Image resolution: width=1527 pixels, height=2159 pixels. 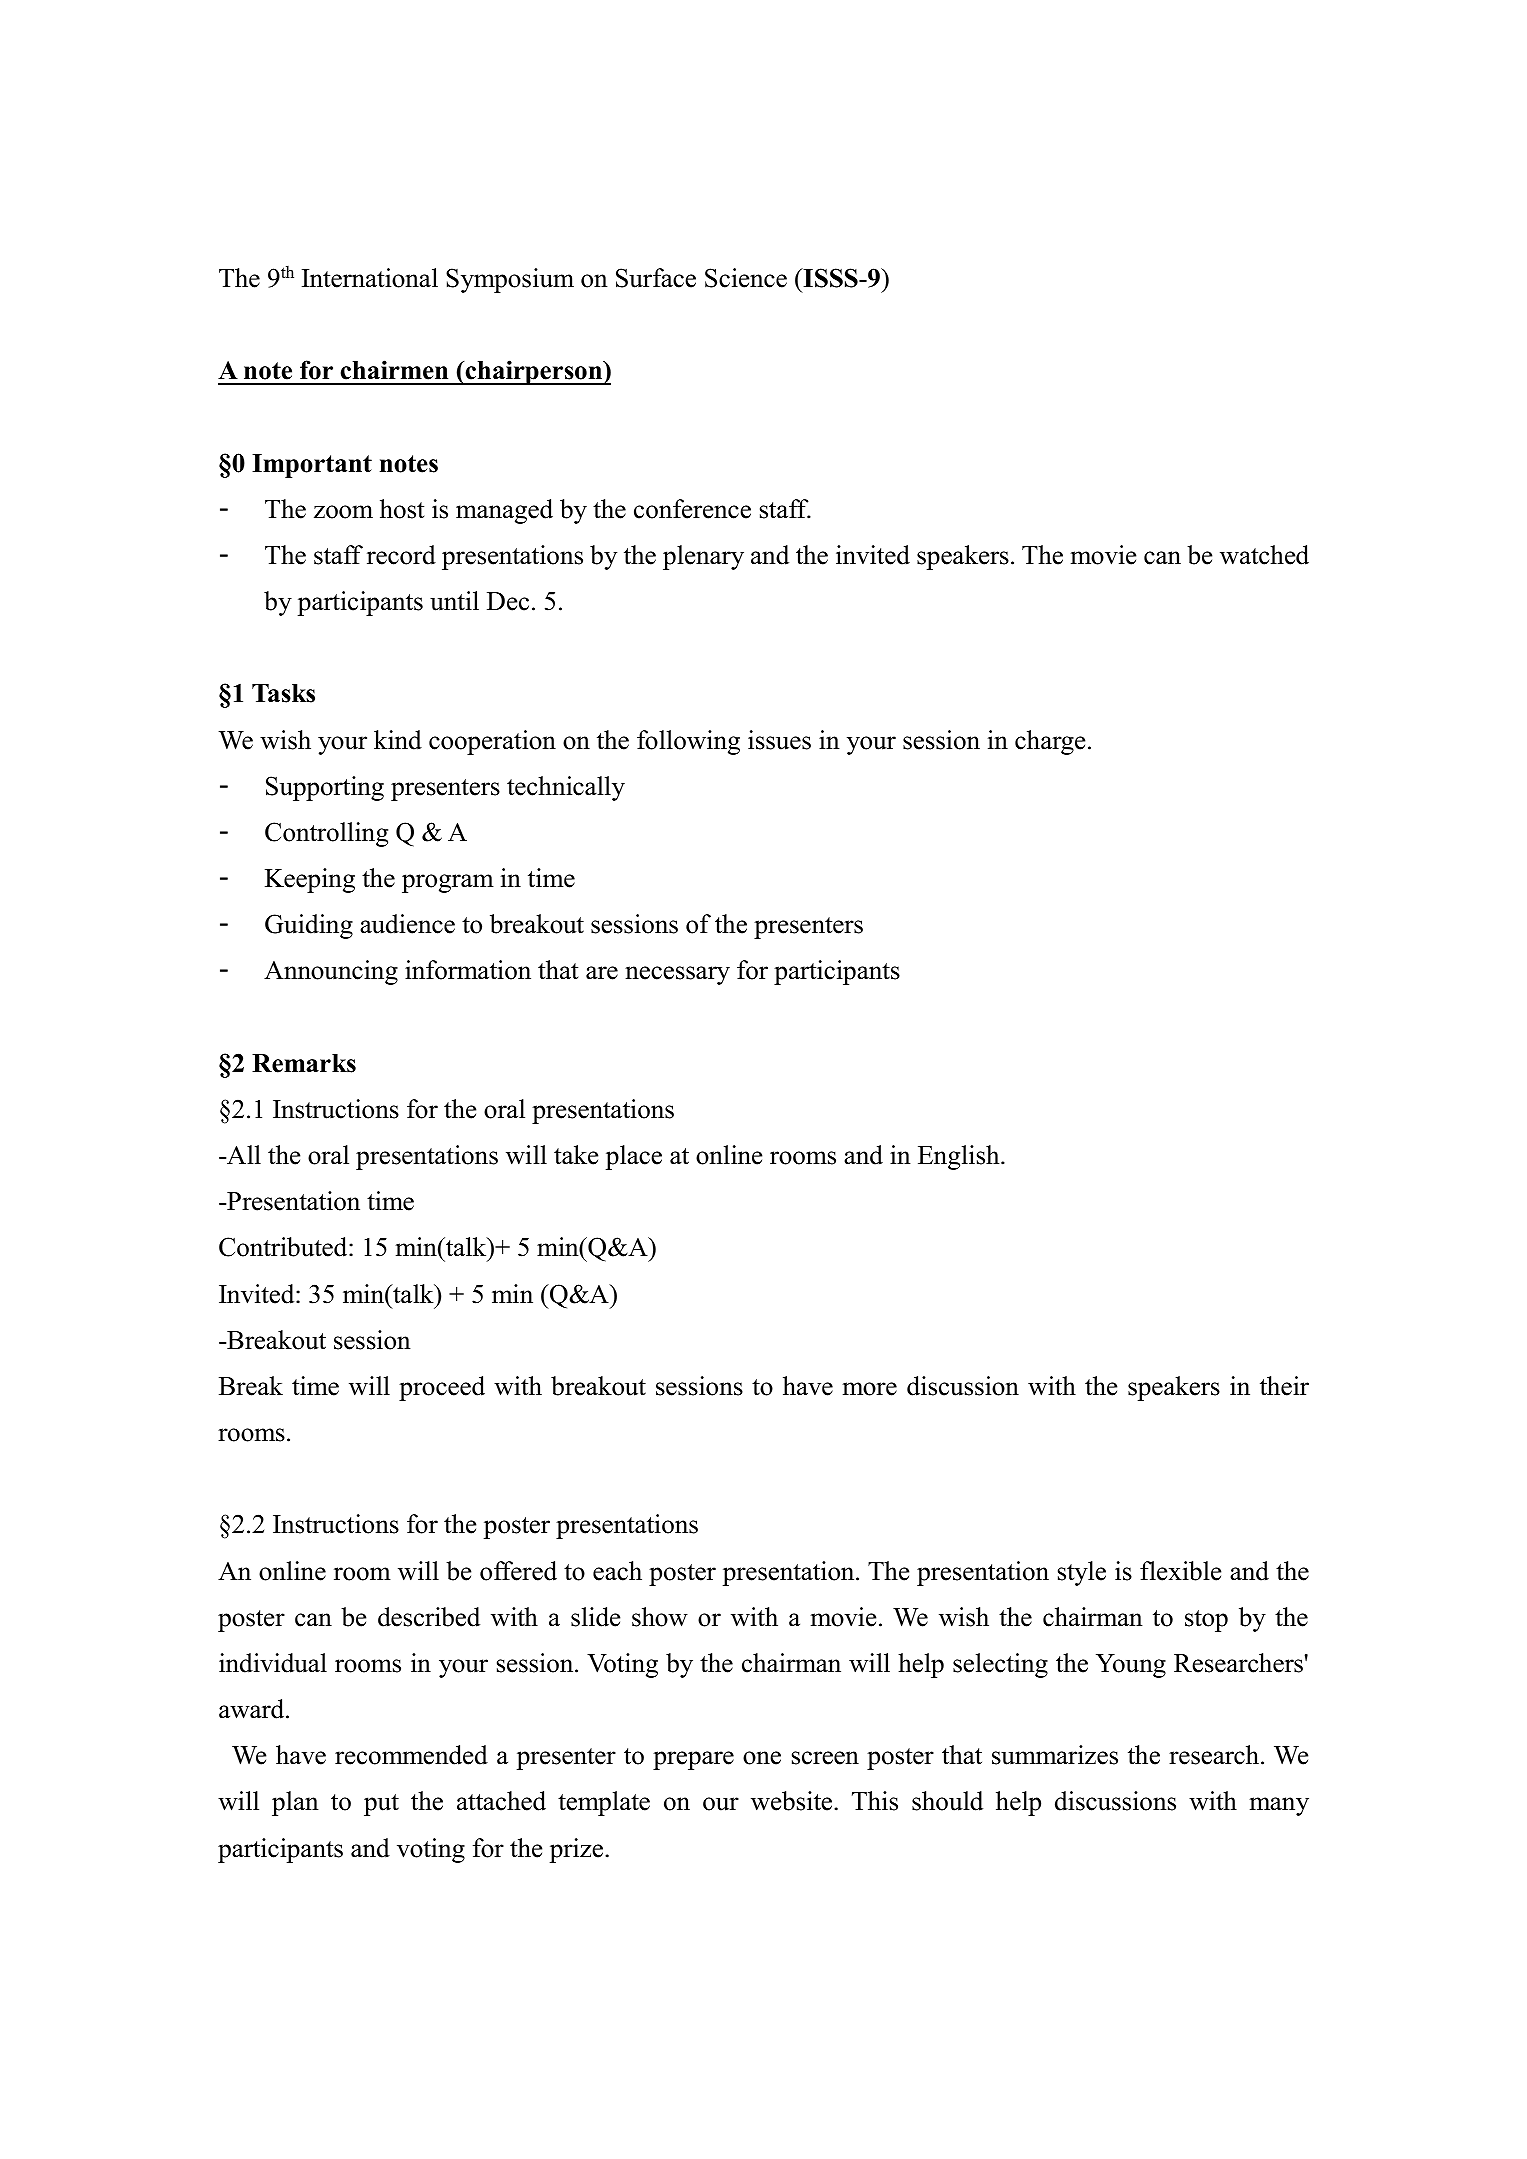 I want to click on English, so click(x=960, y=1157).
